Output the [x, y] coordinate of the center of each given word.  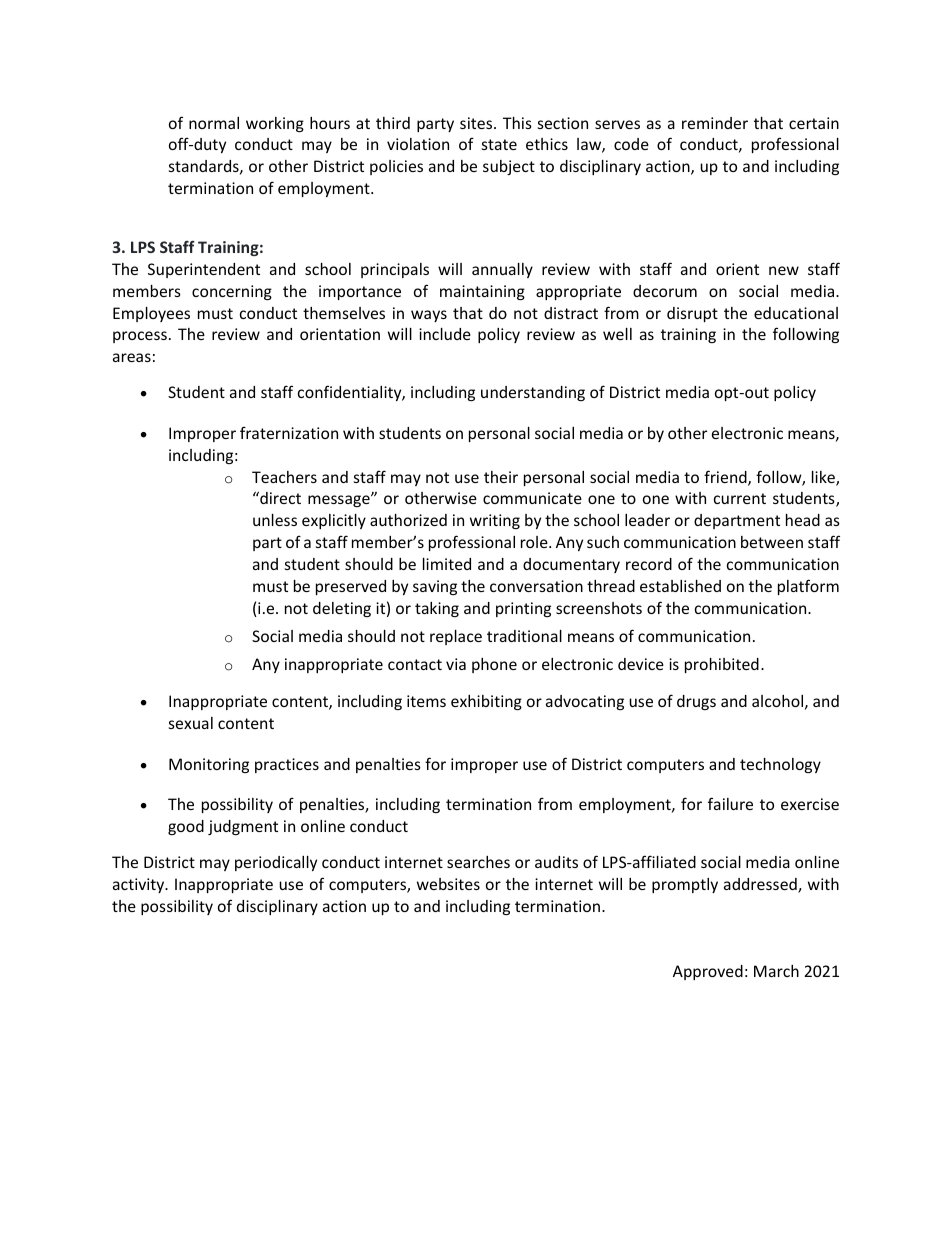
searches [478, 862]
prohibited [722, 665]
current [740, 498]
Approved [708, 972]
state [499, 144]
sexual [191, 723]
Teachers [284, 477]
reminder [715, 123]
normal [214, 123]
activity [140, 885]
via [456, 664]
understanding [533, 393]
